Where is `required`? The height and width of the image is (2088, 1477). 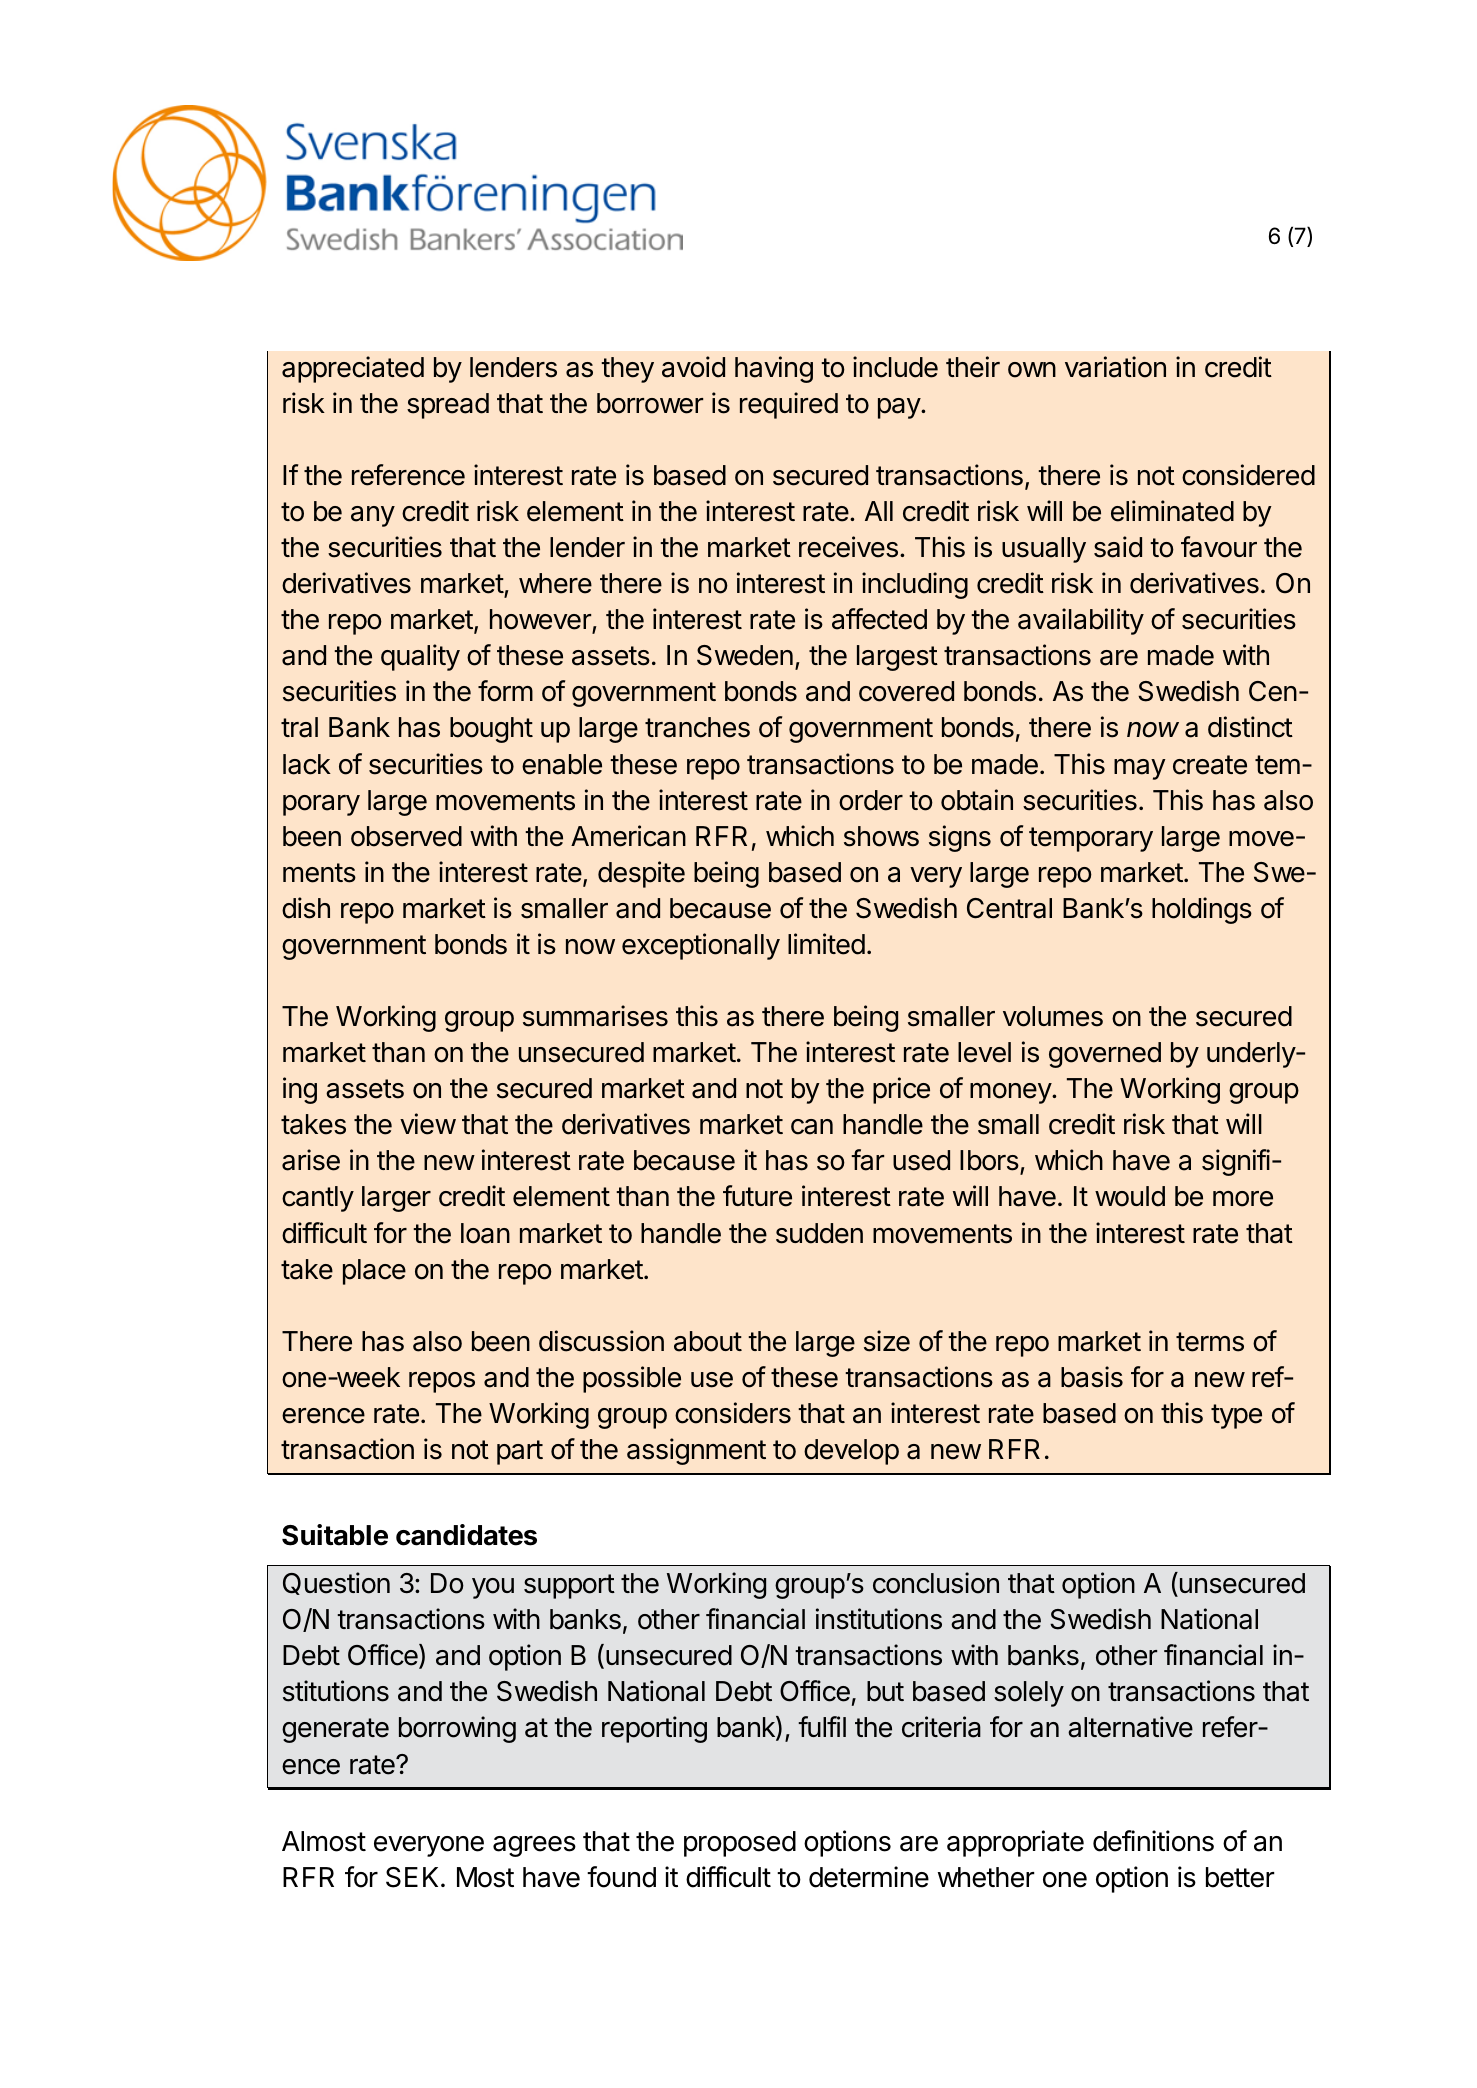 required is located at coordinates (789, 405).
